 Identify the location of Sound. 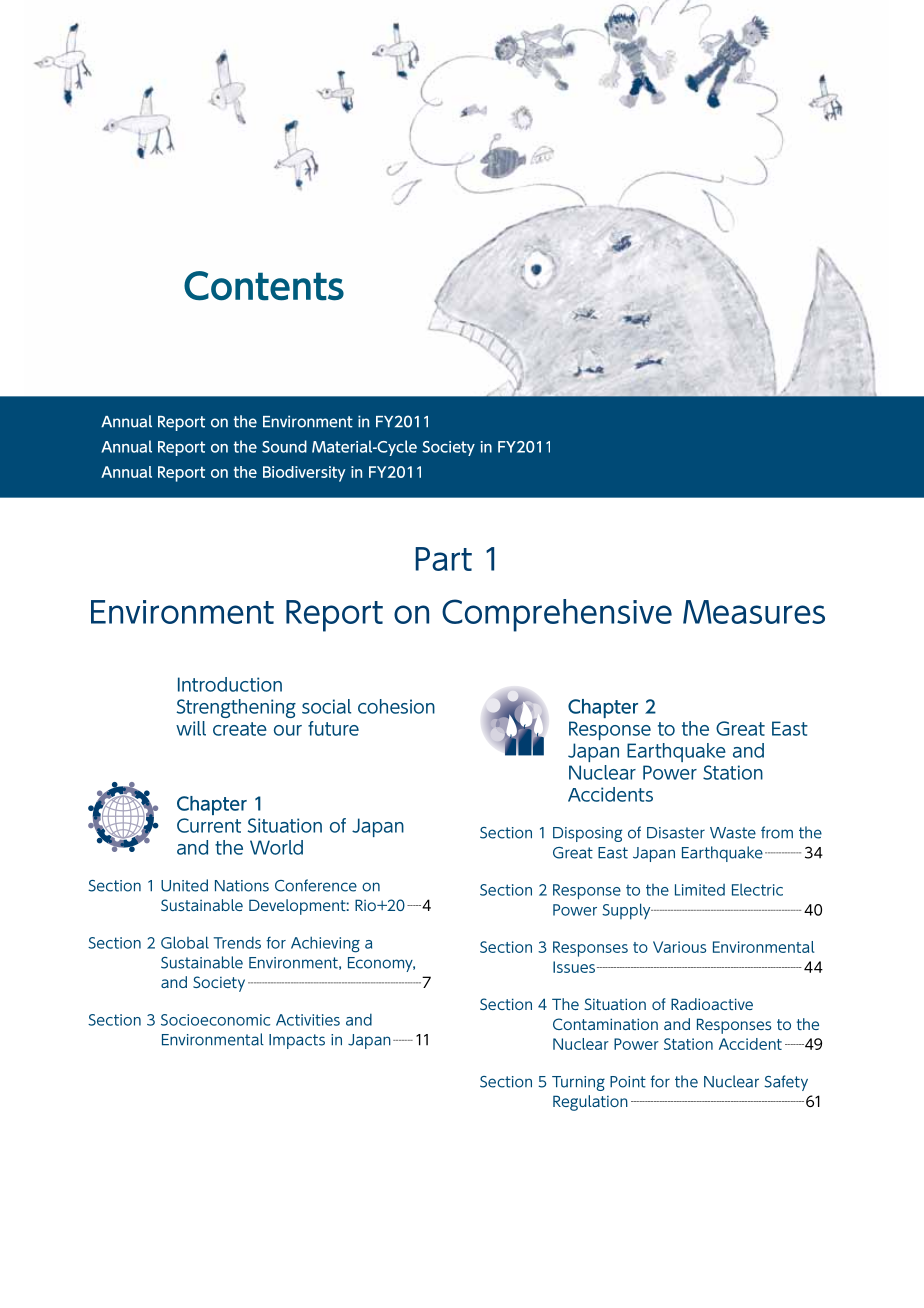
(284, 446).
